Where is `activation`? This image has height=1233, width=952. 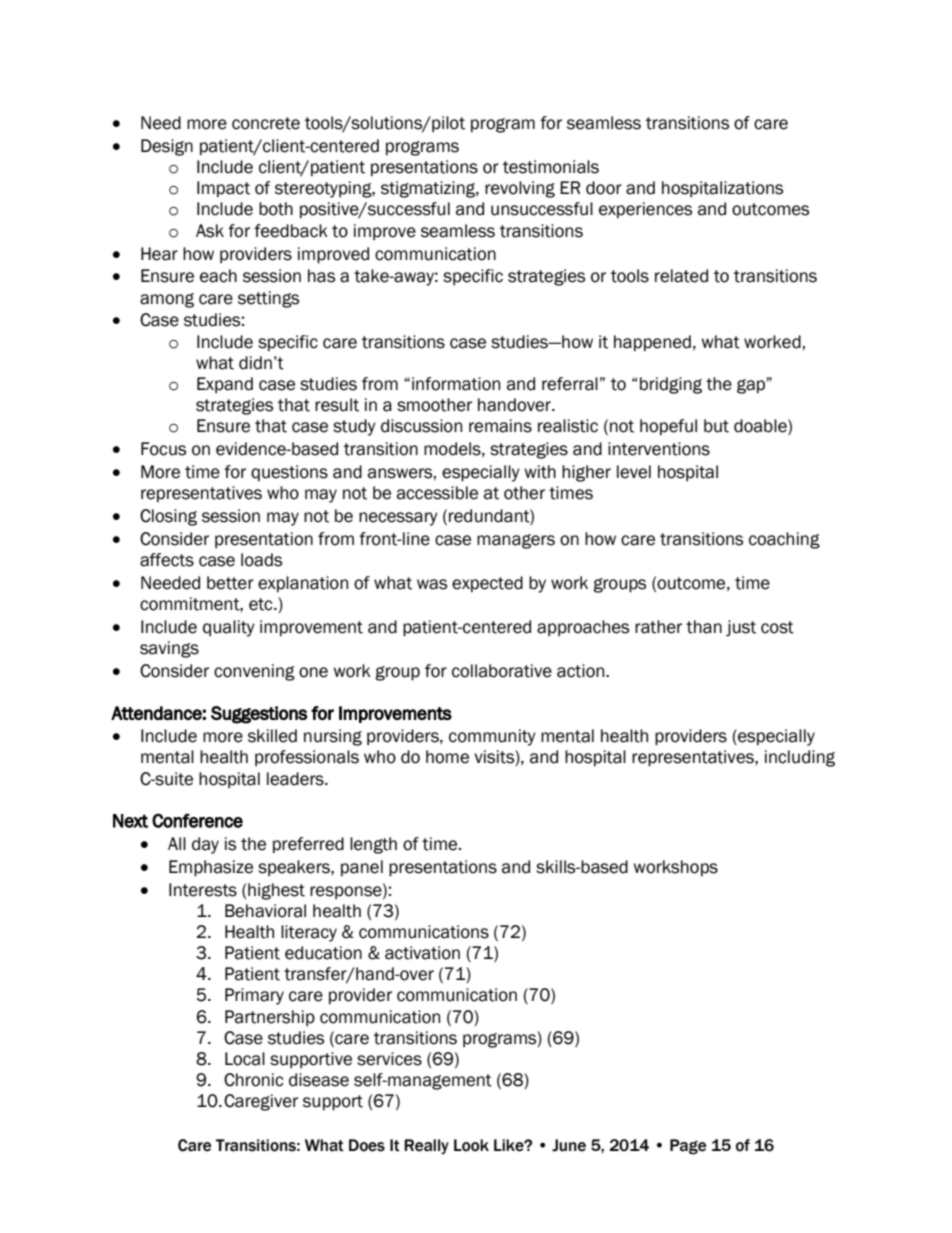 activation is located at coordinates (422, 953).
